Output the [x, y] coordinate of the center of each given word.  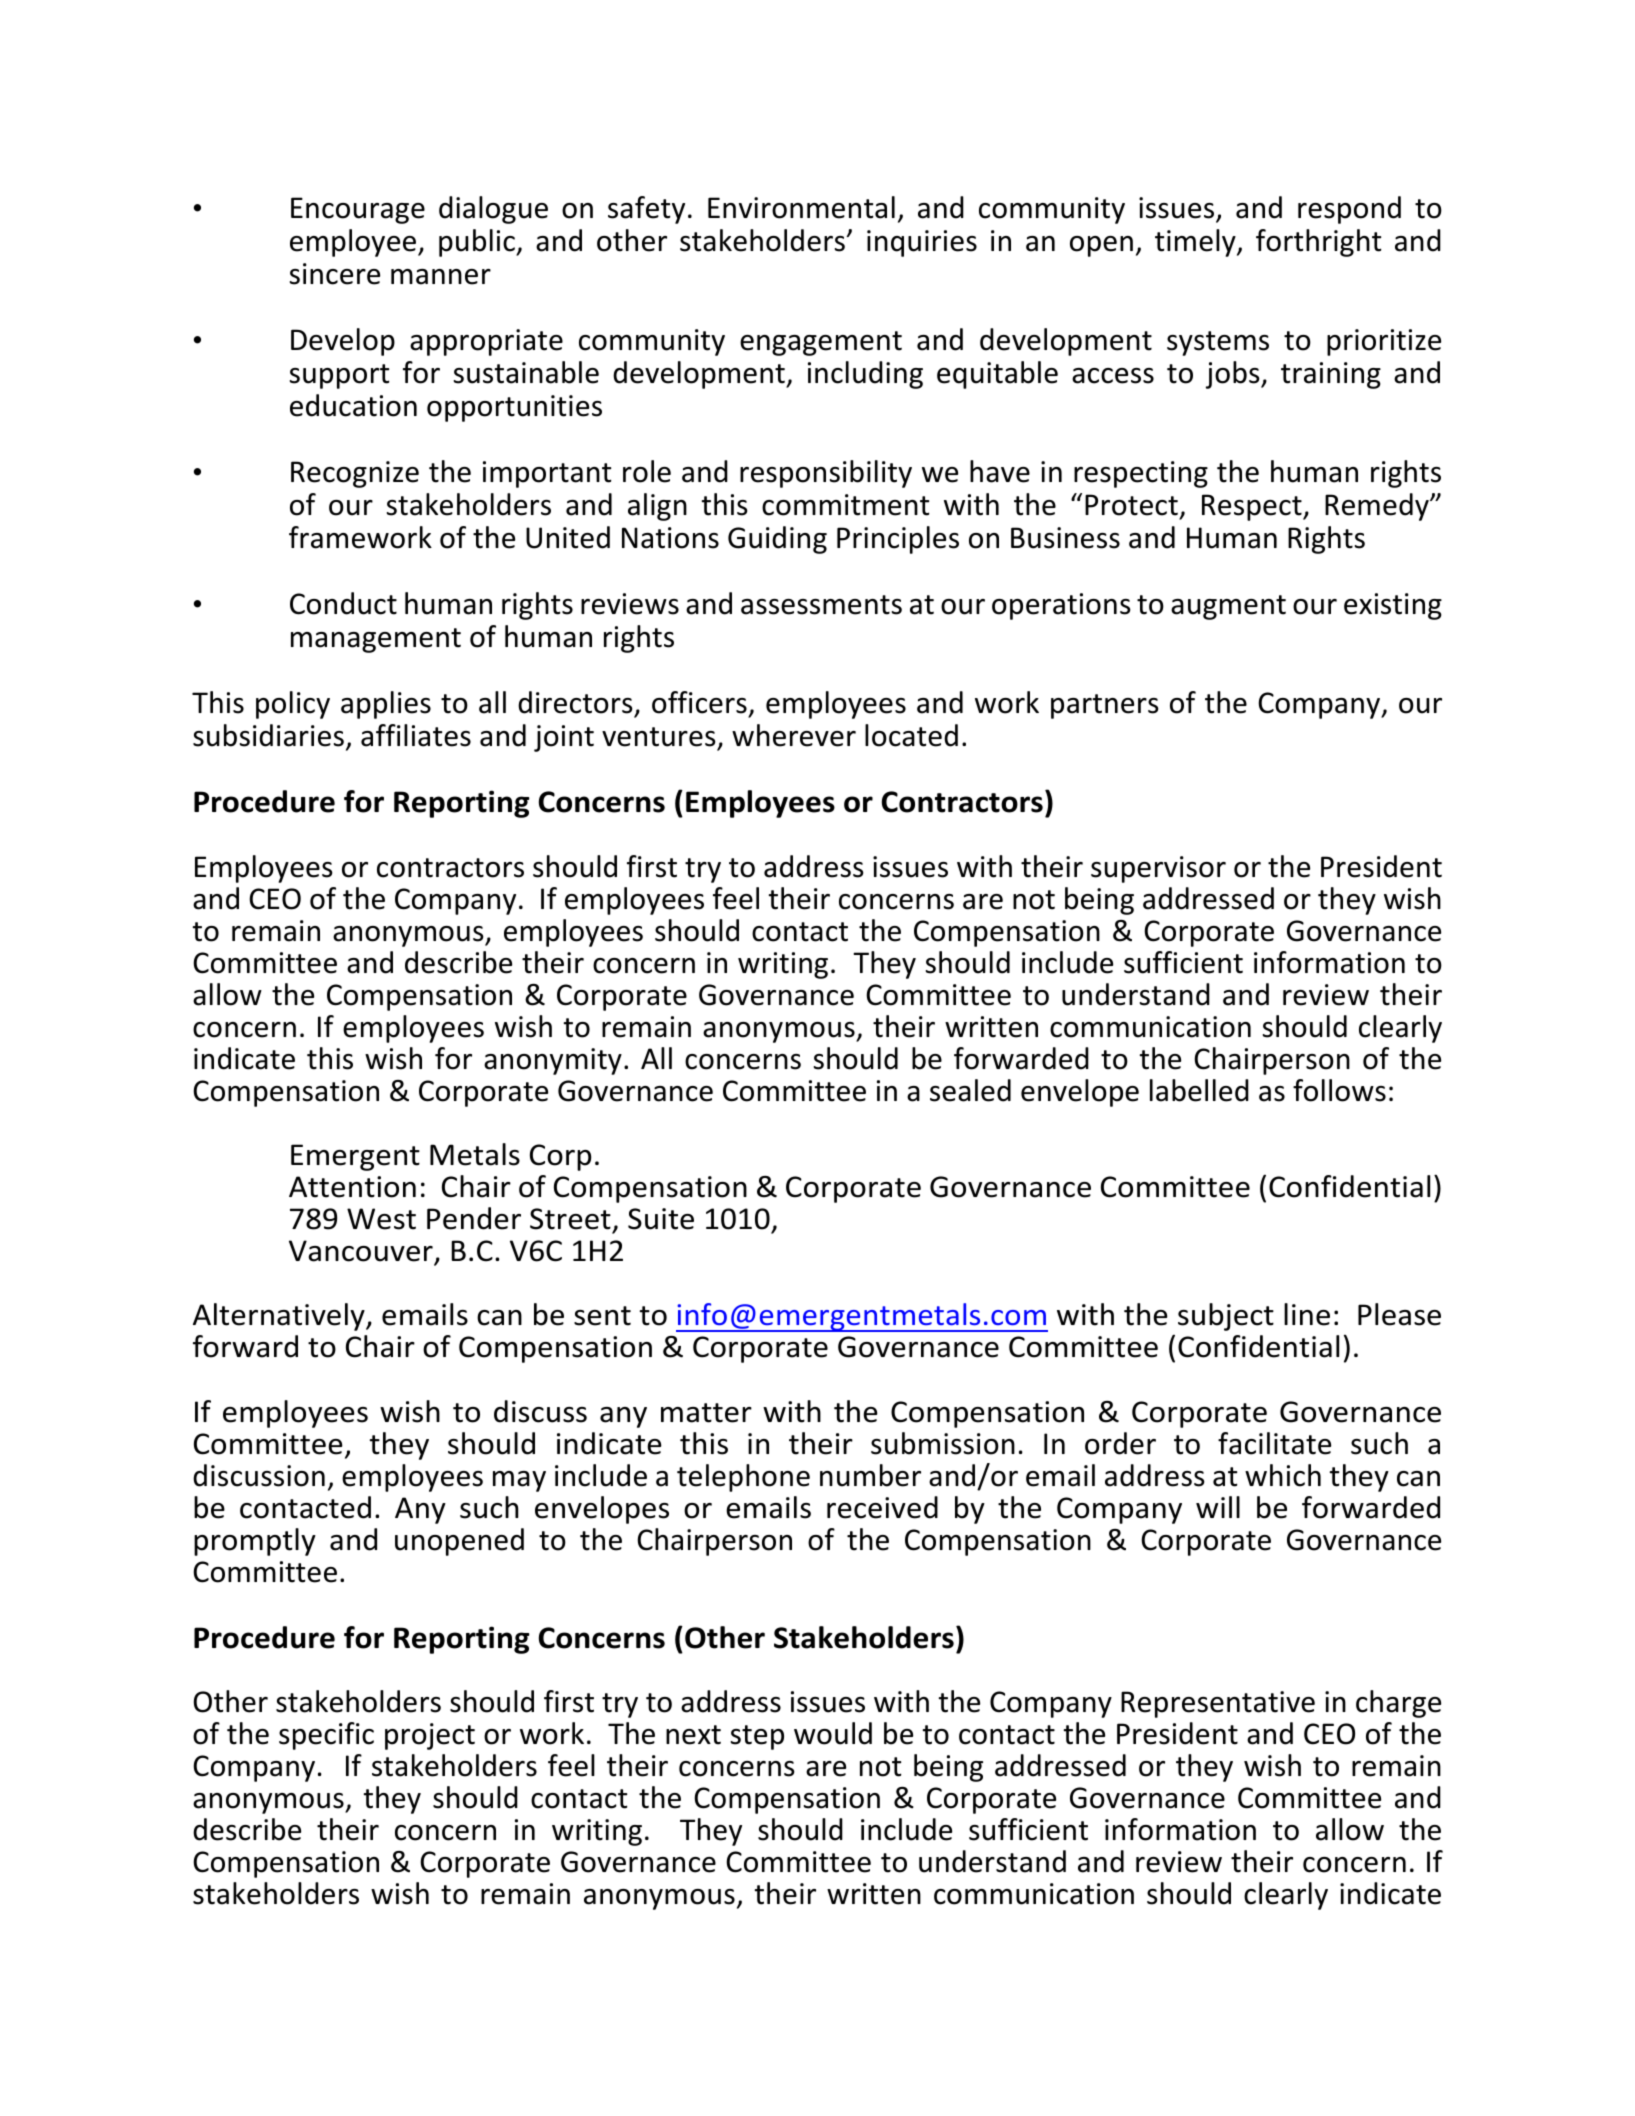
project [430, 1736]
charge [1398, 1704]
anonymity [553, 1061]
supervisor [1158, 869]
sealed [970, 1090]
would [833, 1733]
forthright [1319, 243]
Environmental [801, 207]
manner [441, 277]
